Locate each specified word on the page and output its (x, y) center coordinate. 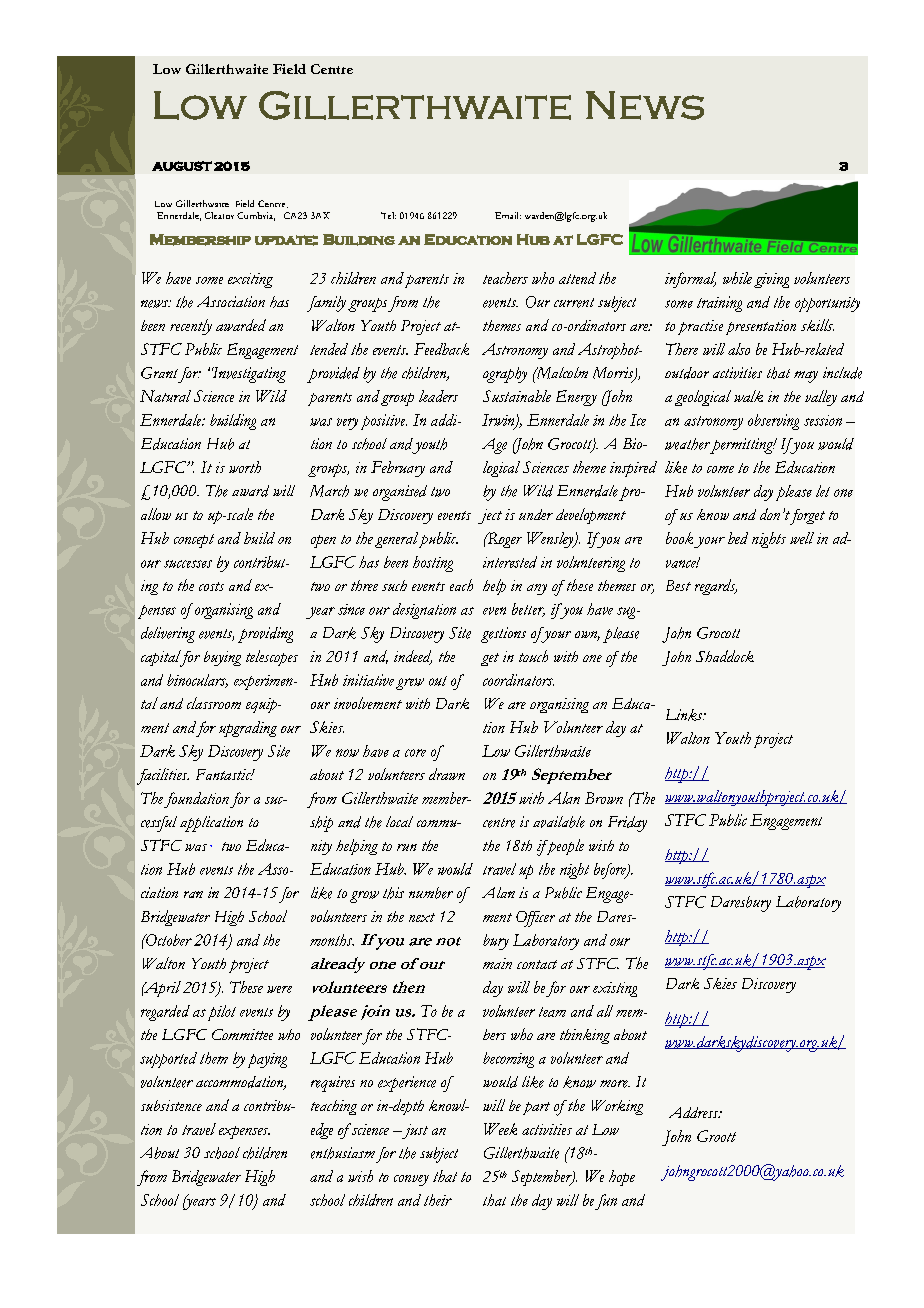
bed (738, 538)
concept (194, 541)
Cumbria (256, 216)
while (737, 278)
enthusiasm (343, 1153)
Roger (503, 540)
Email (508, 215)
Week (500, 1129)
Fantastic (224, 774)
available (559, 822)
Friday (627, 824)
